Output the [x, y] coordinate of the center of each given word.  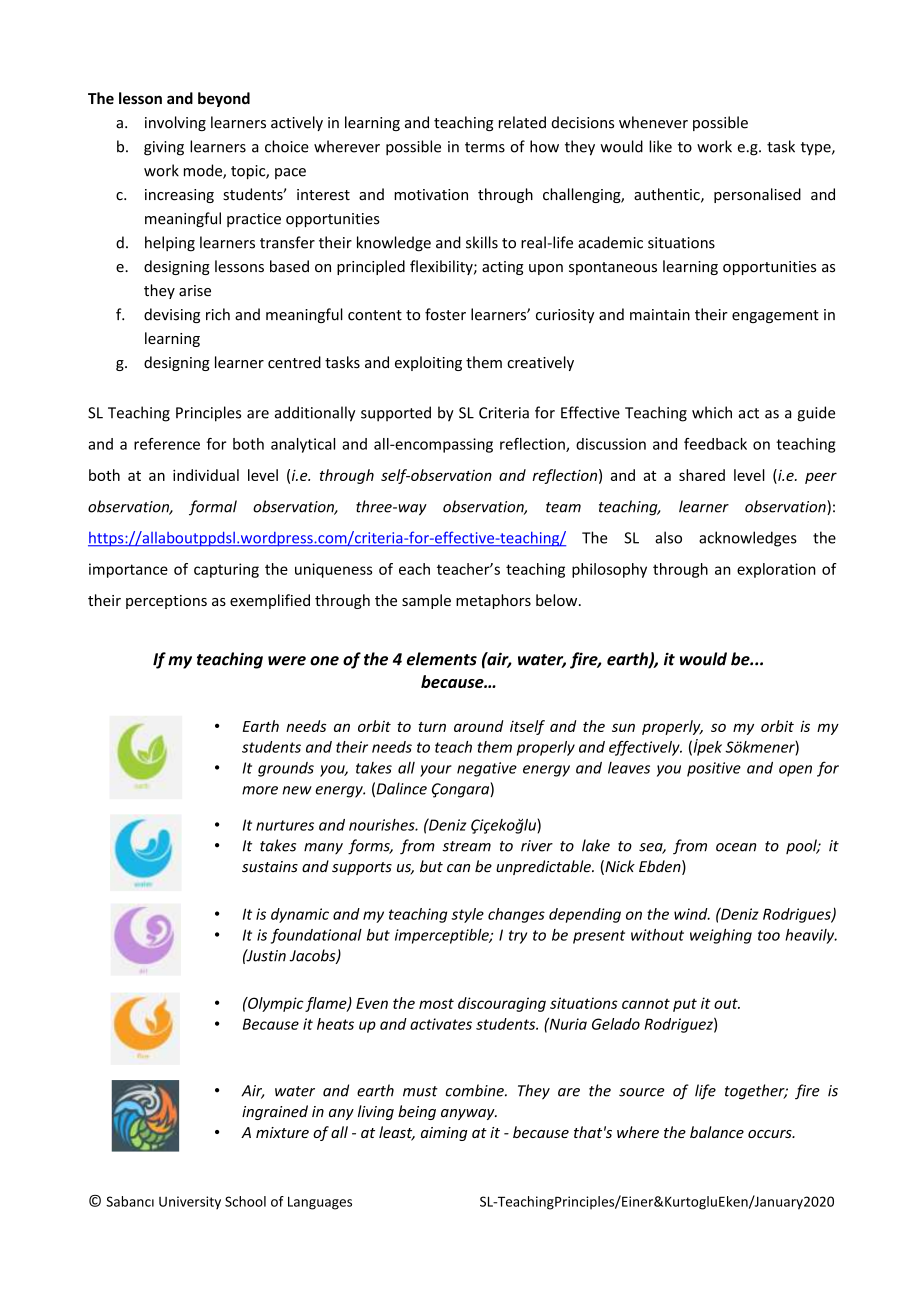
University [190, 1202]
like [660, 146]
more [260, 790]
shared [702, 475]
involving [175, 123]
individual [206, 475]
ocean [736, 847]
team [563, 507]
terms [485, 147]
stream [466, 846]
